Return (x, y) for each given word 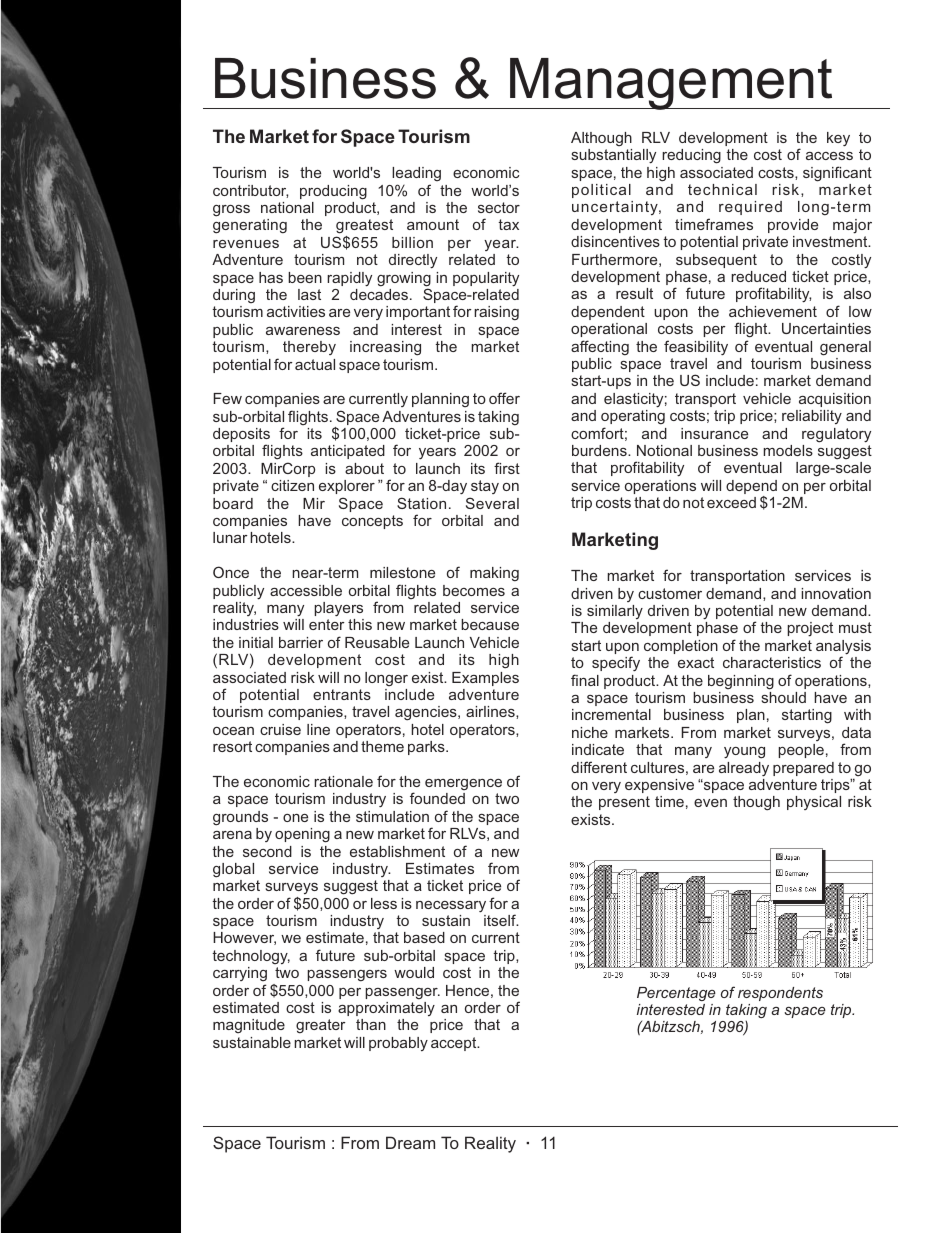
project (810, 629)
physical (814, 803)
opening (302, 835)
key (838, 139)
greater (321, 1026)
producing (333, 192)
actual (315, 364)
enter (327, 624)
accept (455, 1044)
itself (501, 920)
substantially (614, 156)
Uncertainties (826, 328)
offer (504, 398)
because (490, 624)
